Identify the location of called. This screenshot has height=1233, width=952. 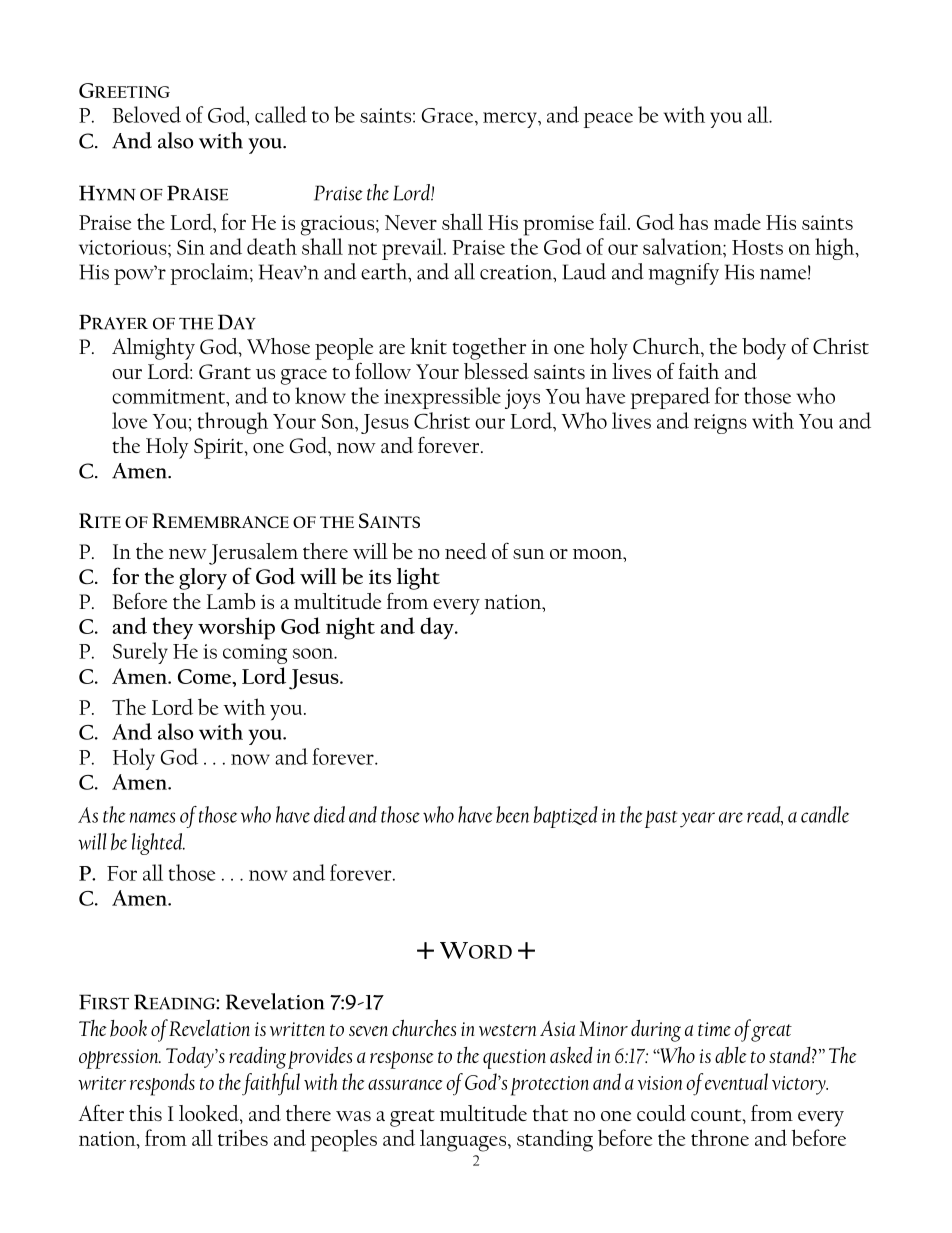
(281, 114).
